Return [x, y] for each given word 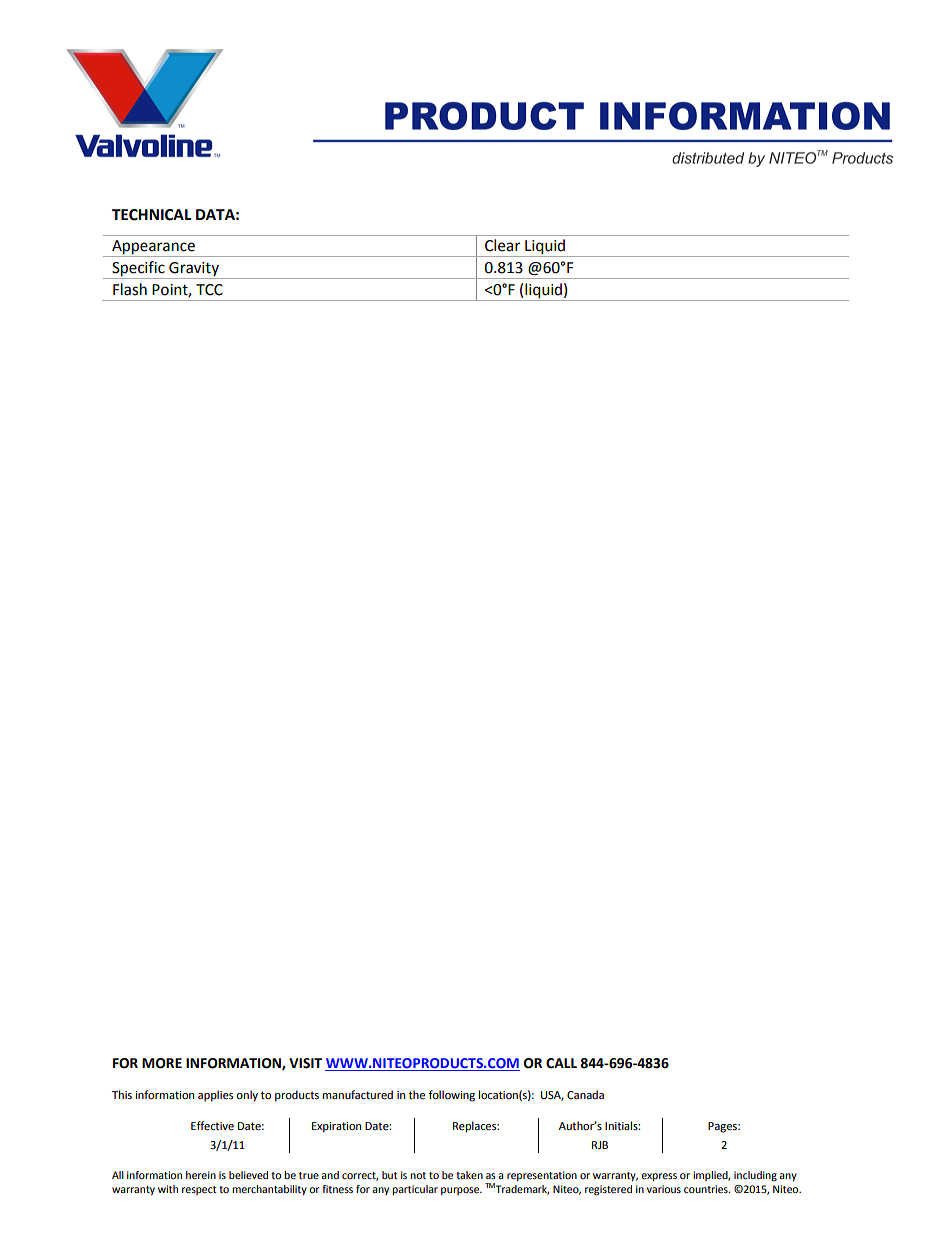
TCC [209, 290]
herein [201, 1175]
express [659, 1177]
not [418, 1175]
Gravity [194, 270]
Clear [502, 245]
